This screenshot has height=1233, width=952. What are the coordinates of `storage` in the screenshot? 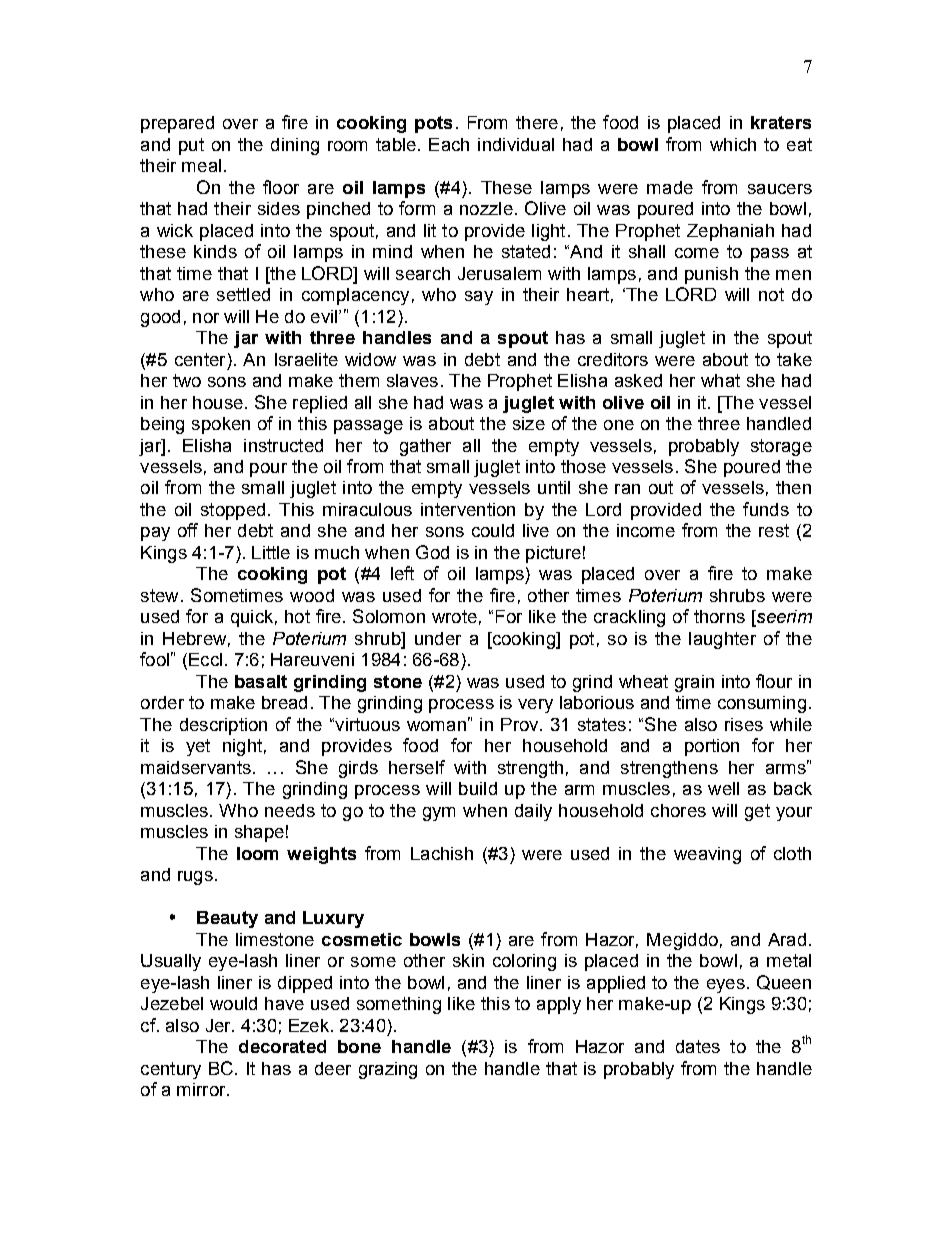 It's located at (781, 447).
